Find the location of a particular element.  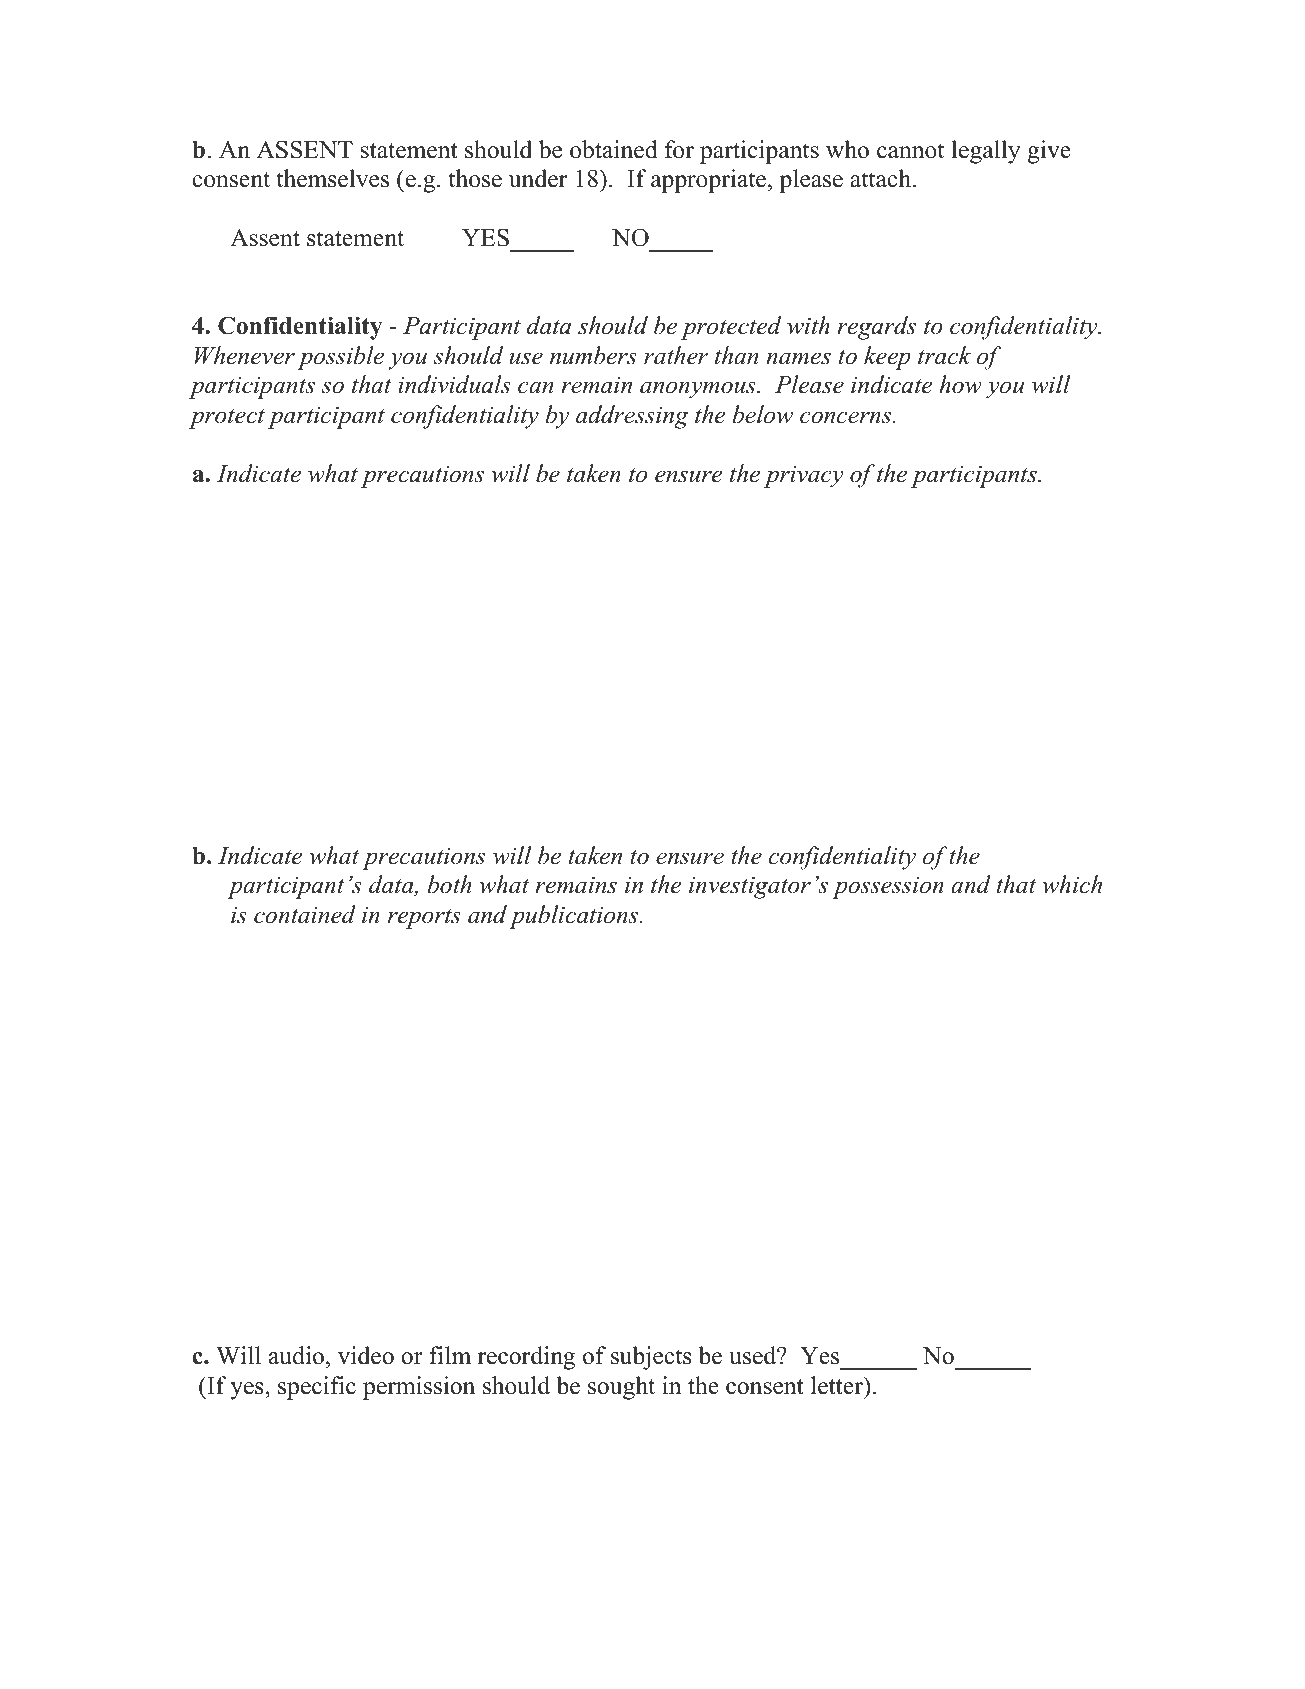

possession is located at coordinates (888, 887).
